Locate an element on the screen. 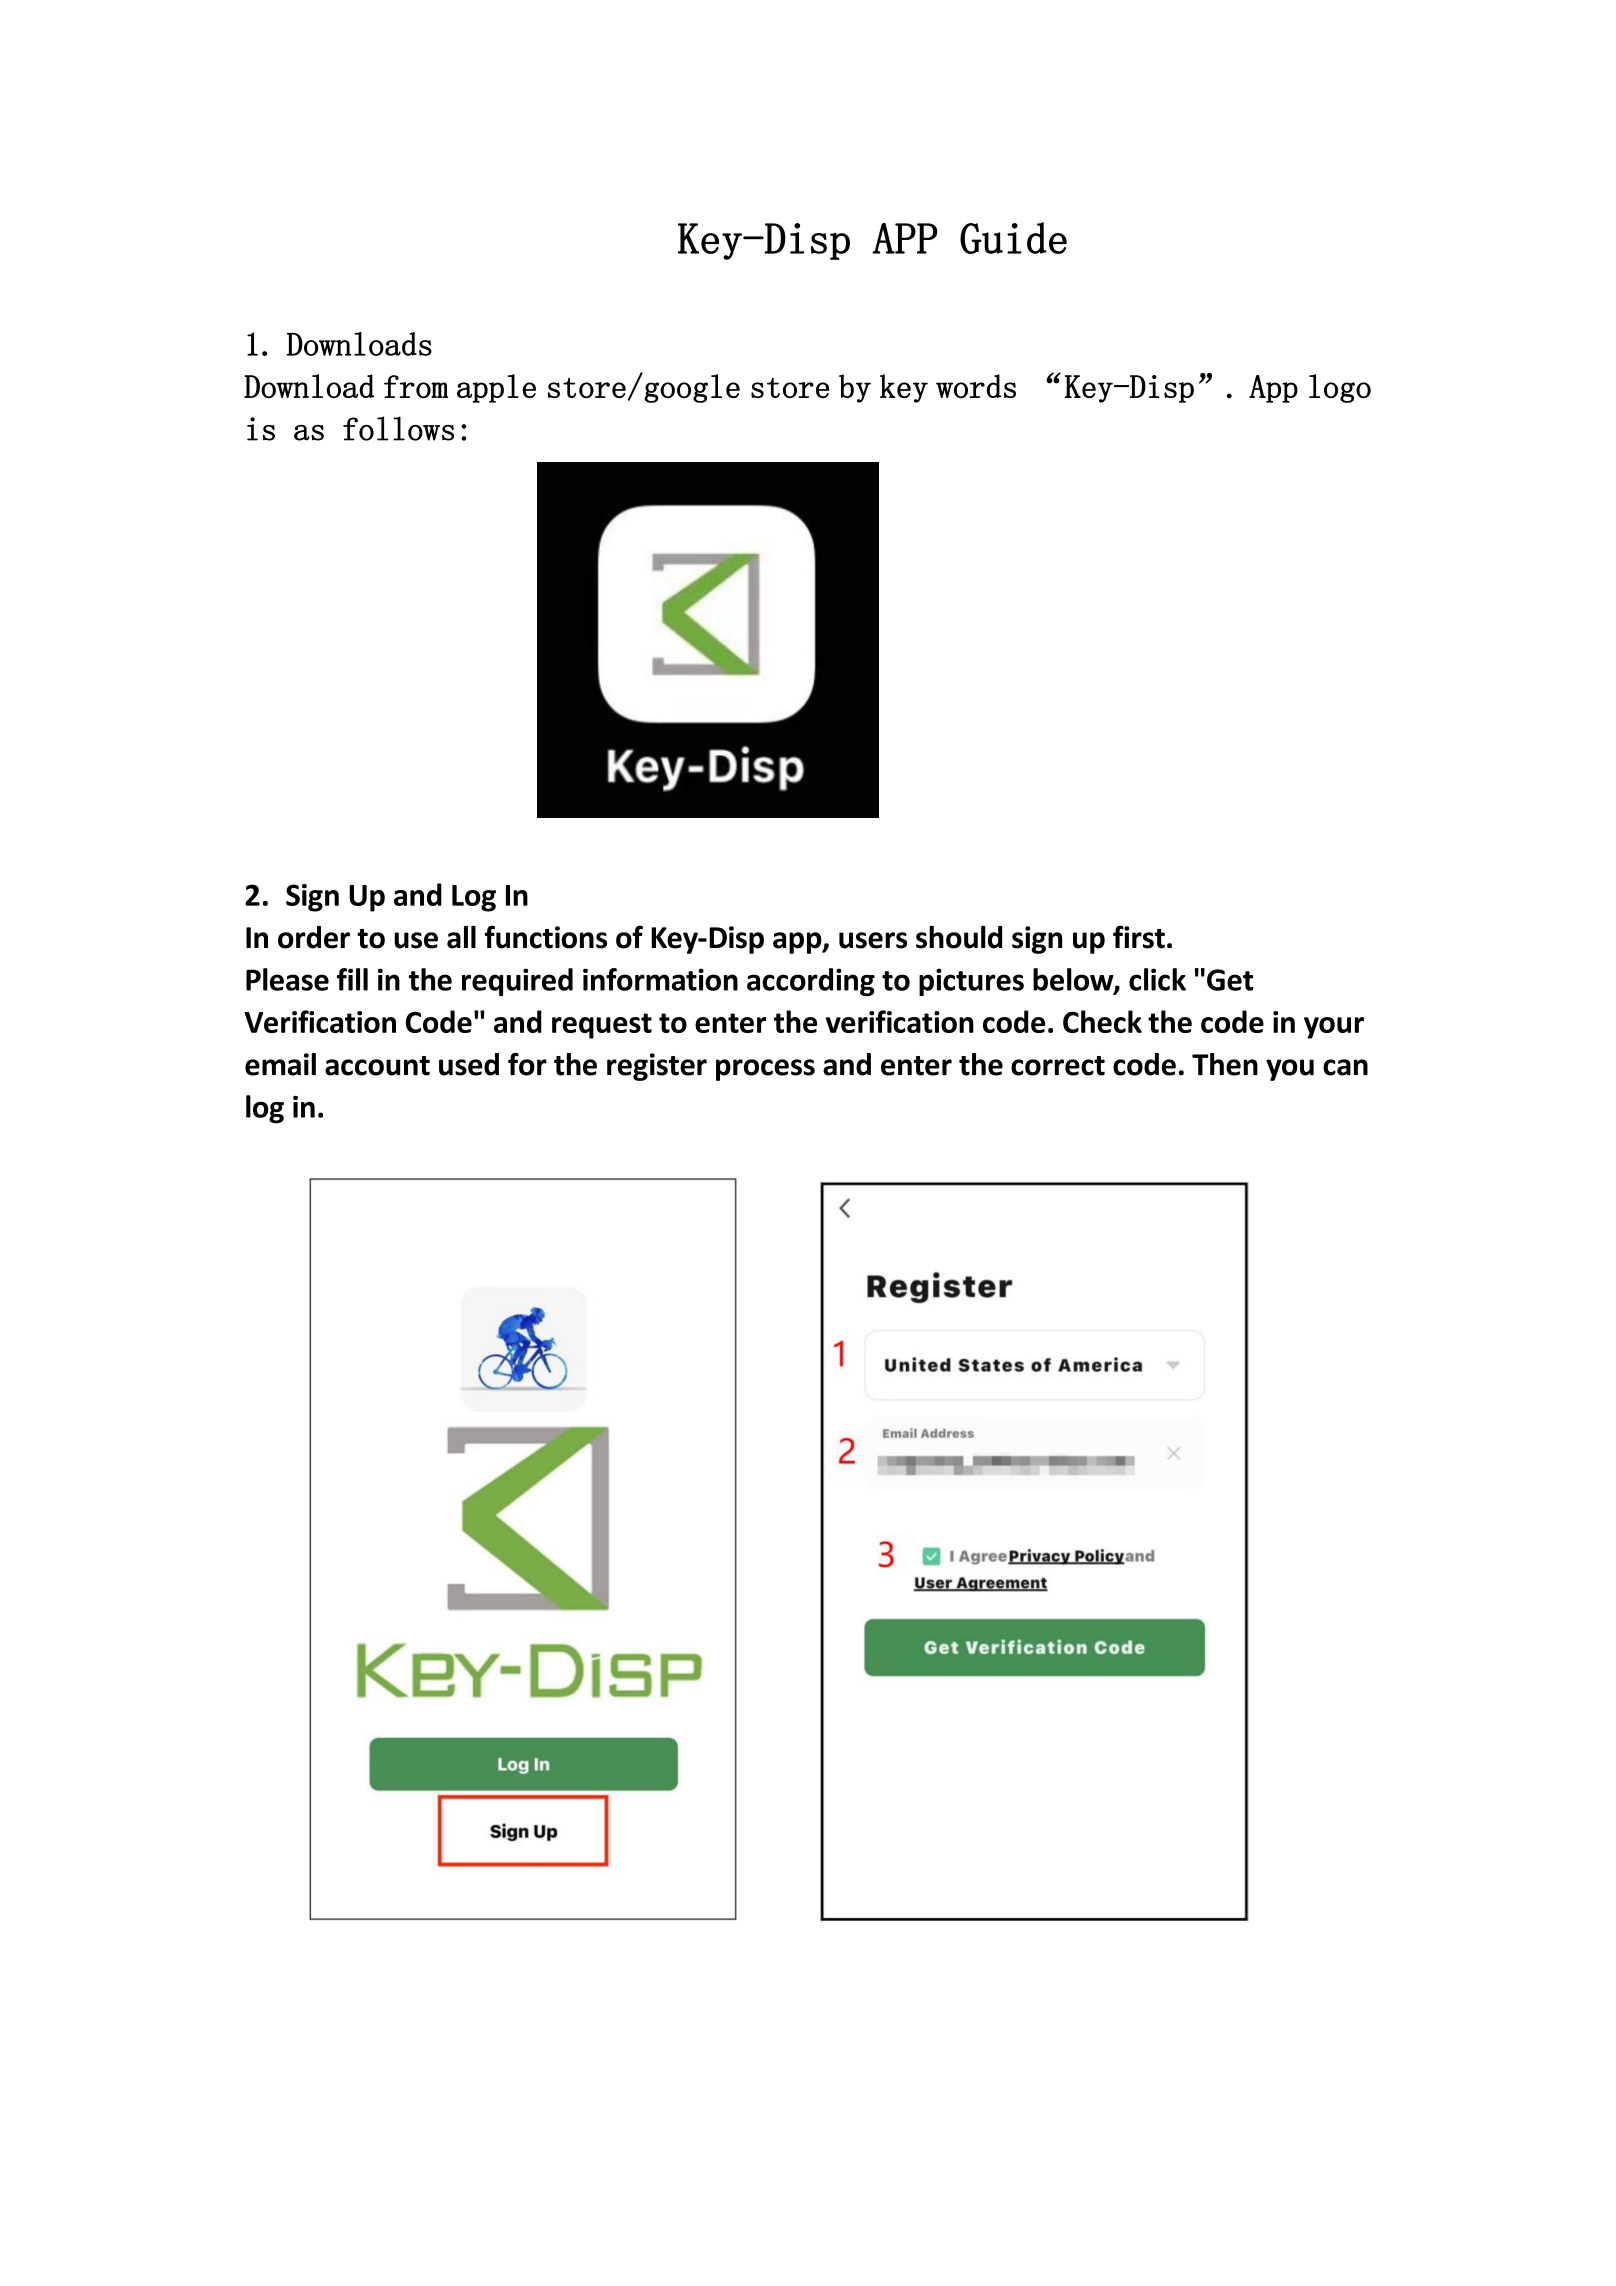 Image resolution: width=1616 pixels, height=2286 pixels. order is located at coordinates (314, 937).
